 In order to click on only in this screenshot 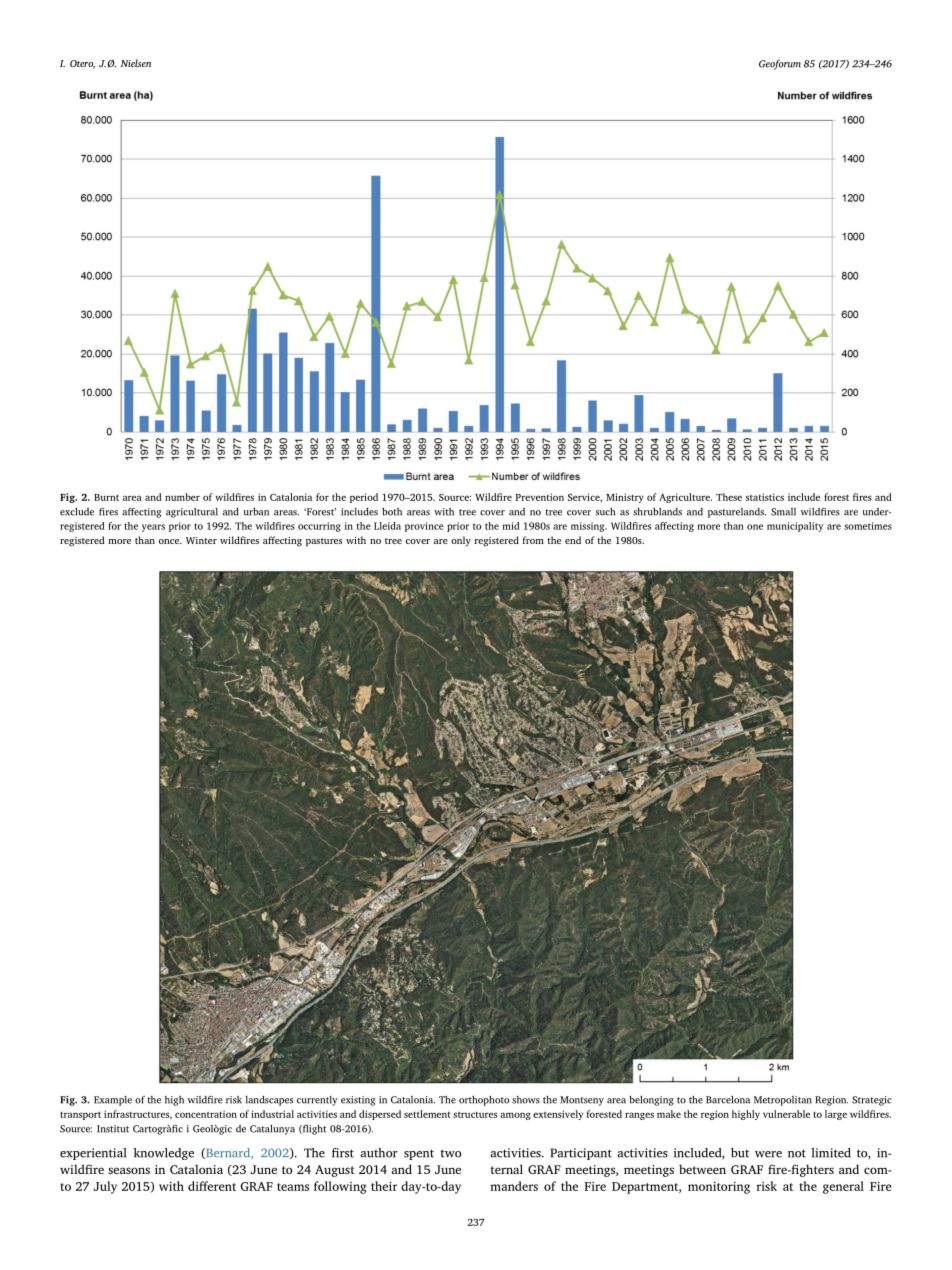, I will do `click(461, 541)`.
